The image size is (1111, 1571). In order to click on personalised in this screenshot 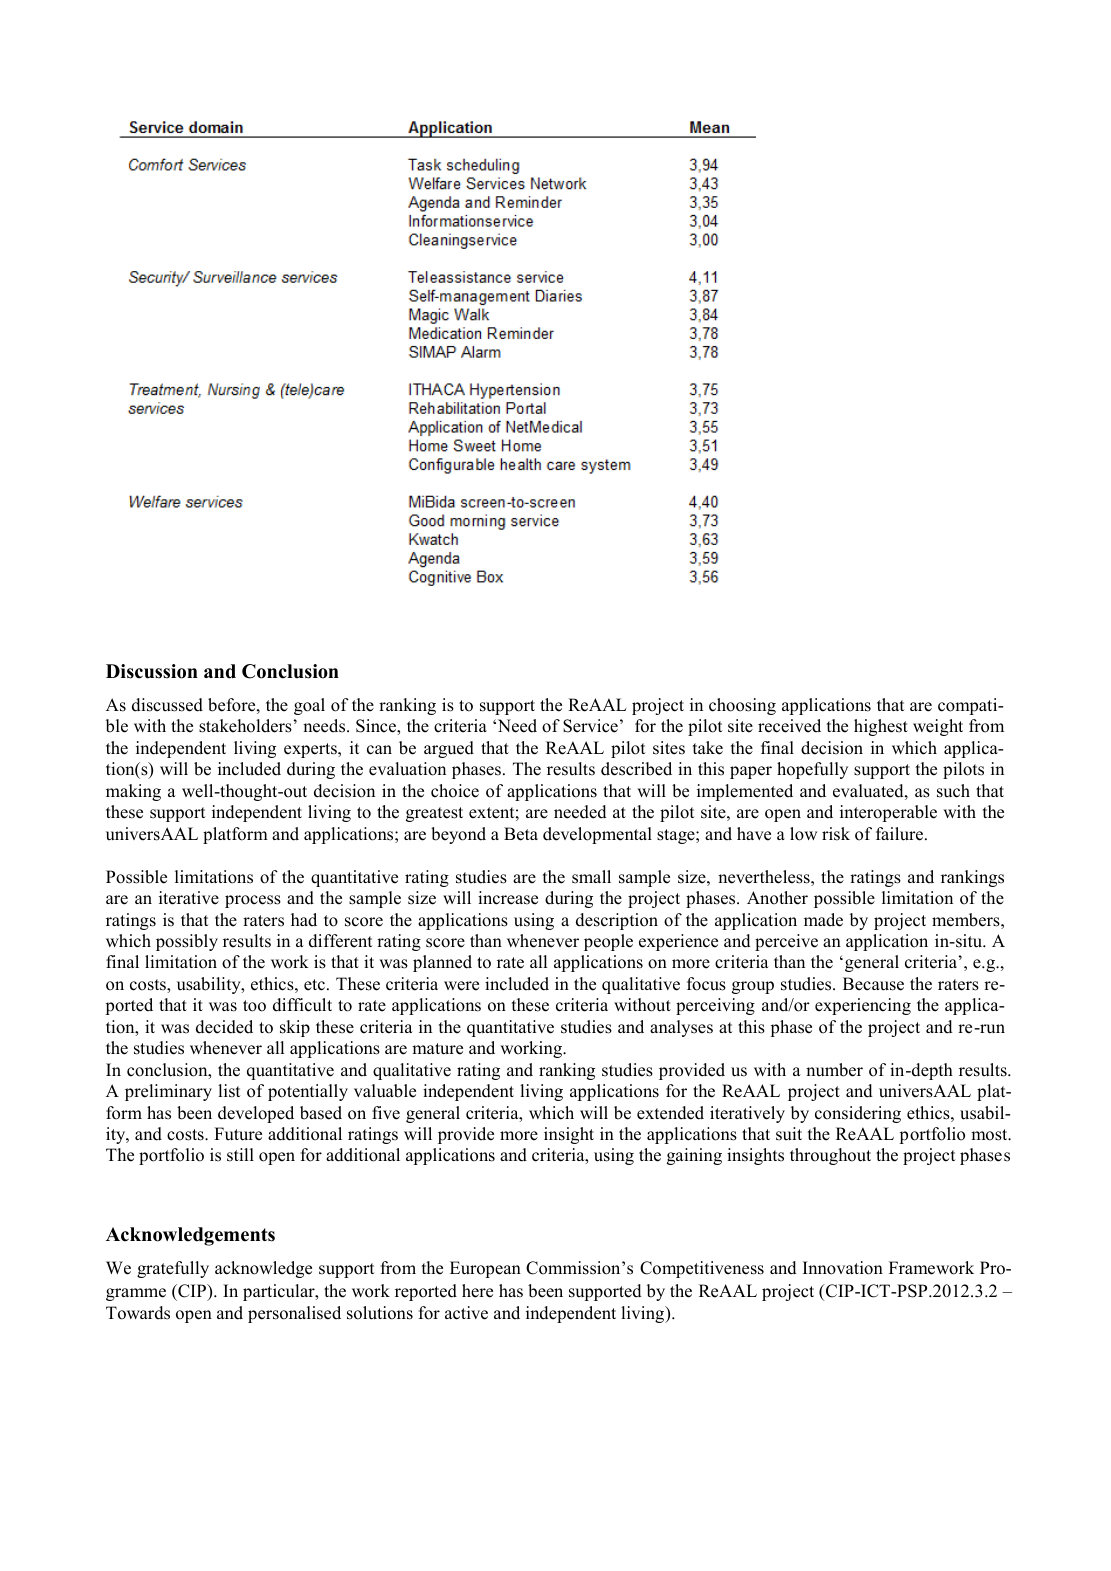, I will do `click(294, 1314)`.
